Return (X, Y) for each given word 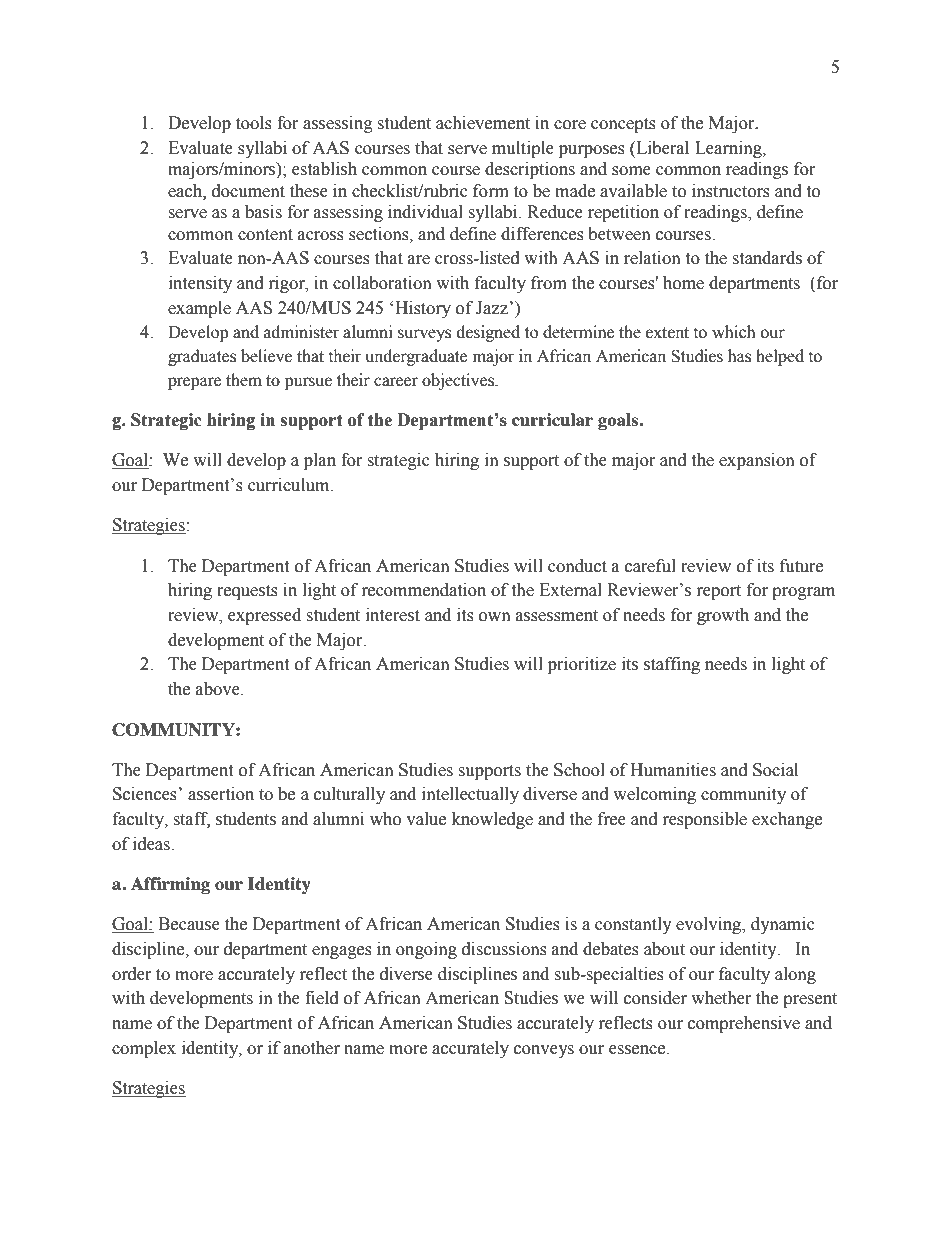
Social (775, 770)
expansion (757, 461)
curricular (552, 419)
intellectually (470, 795)
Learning (729, 149)
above (219, 689)
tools (254, 123)
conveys (544, 1051)
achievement (483, 123)
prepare (194, 383)
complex (144, 1049)
